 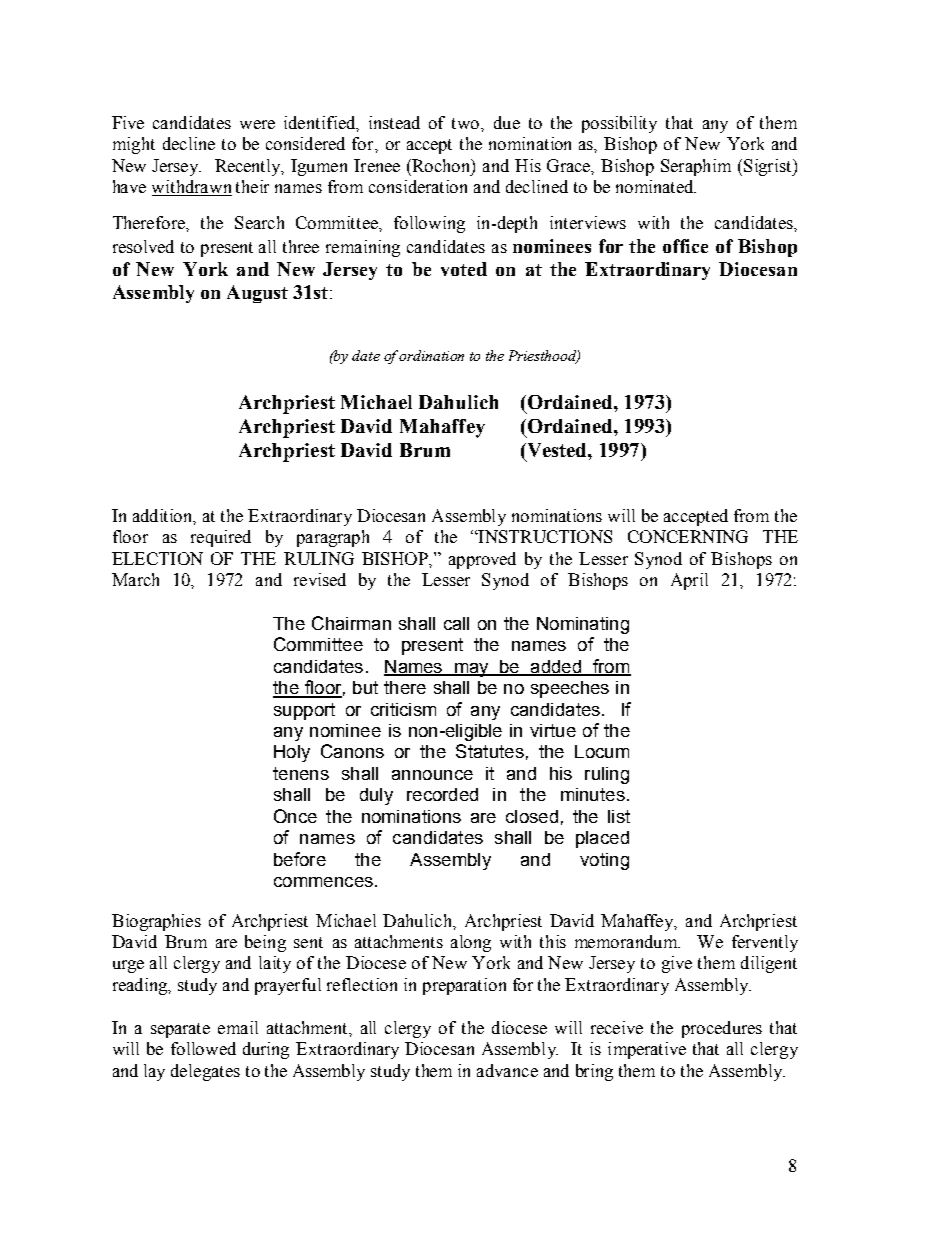 I want to click on April, so click(x=689, y=581).
